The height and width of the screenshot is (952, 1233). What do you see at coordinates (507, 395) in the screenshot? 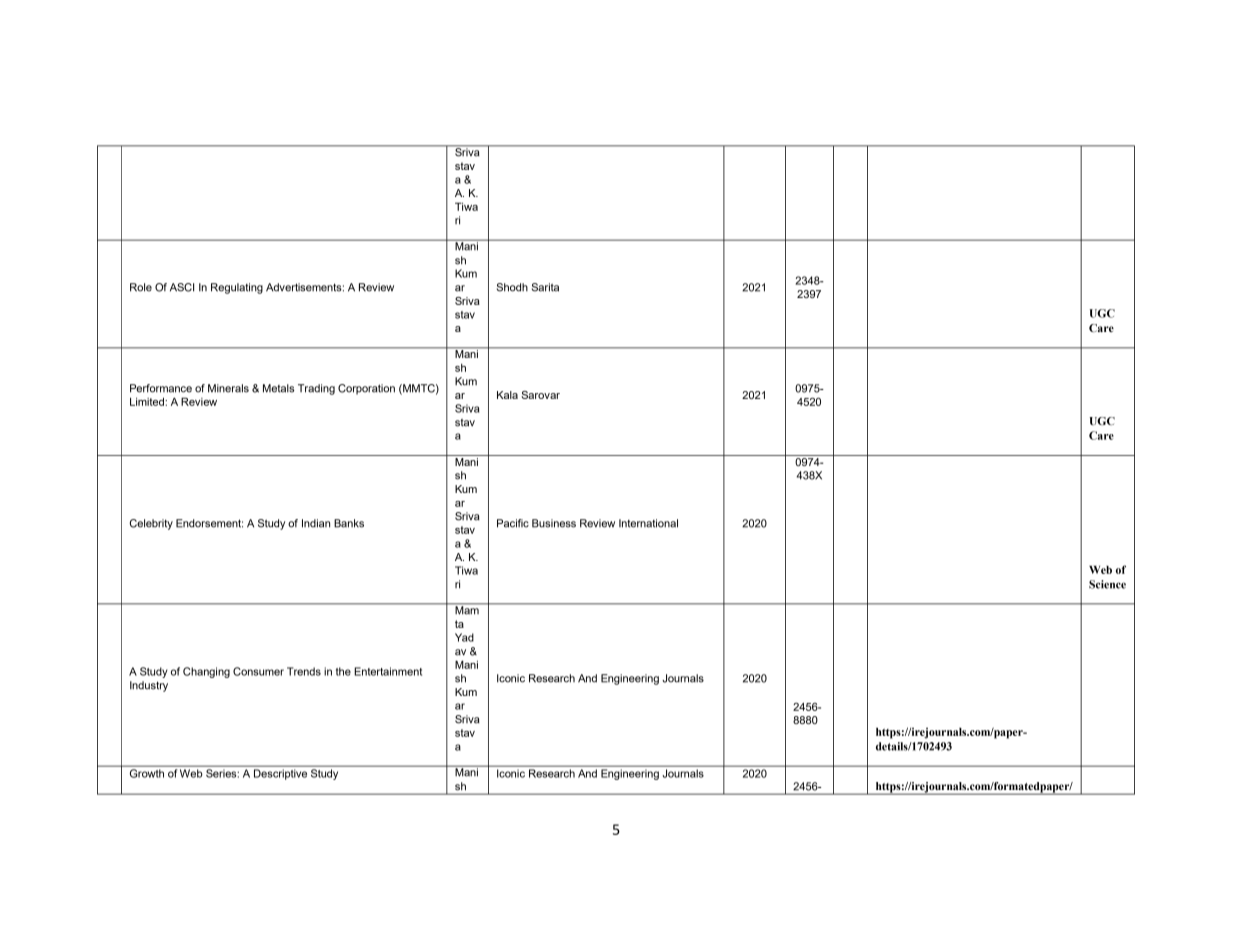
I see `Kala` at bounding box center [507, 395].
